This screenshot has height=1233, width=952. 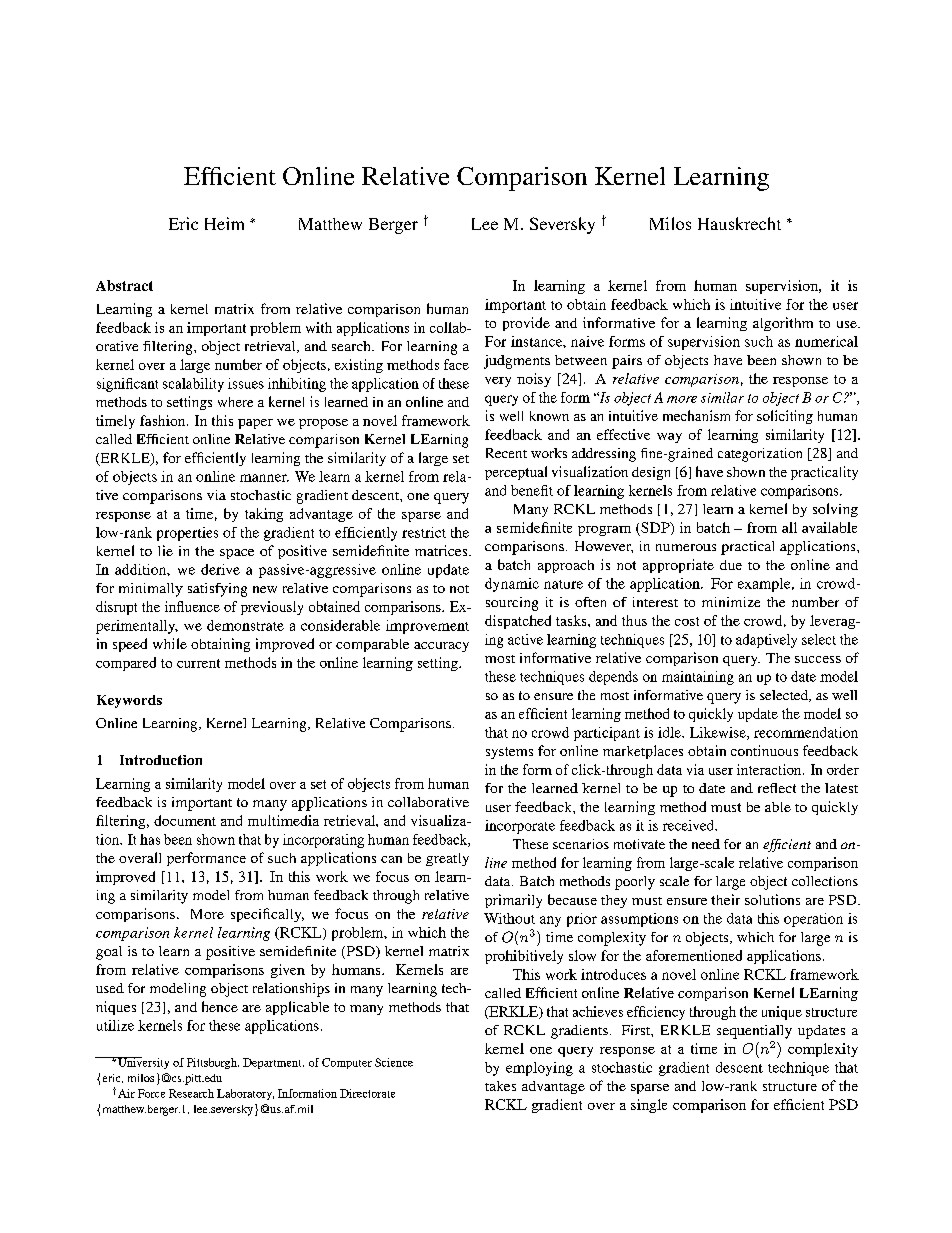 I want to click on Force, so click(x=151, y=1093).
